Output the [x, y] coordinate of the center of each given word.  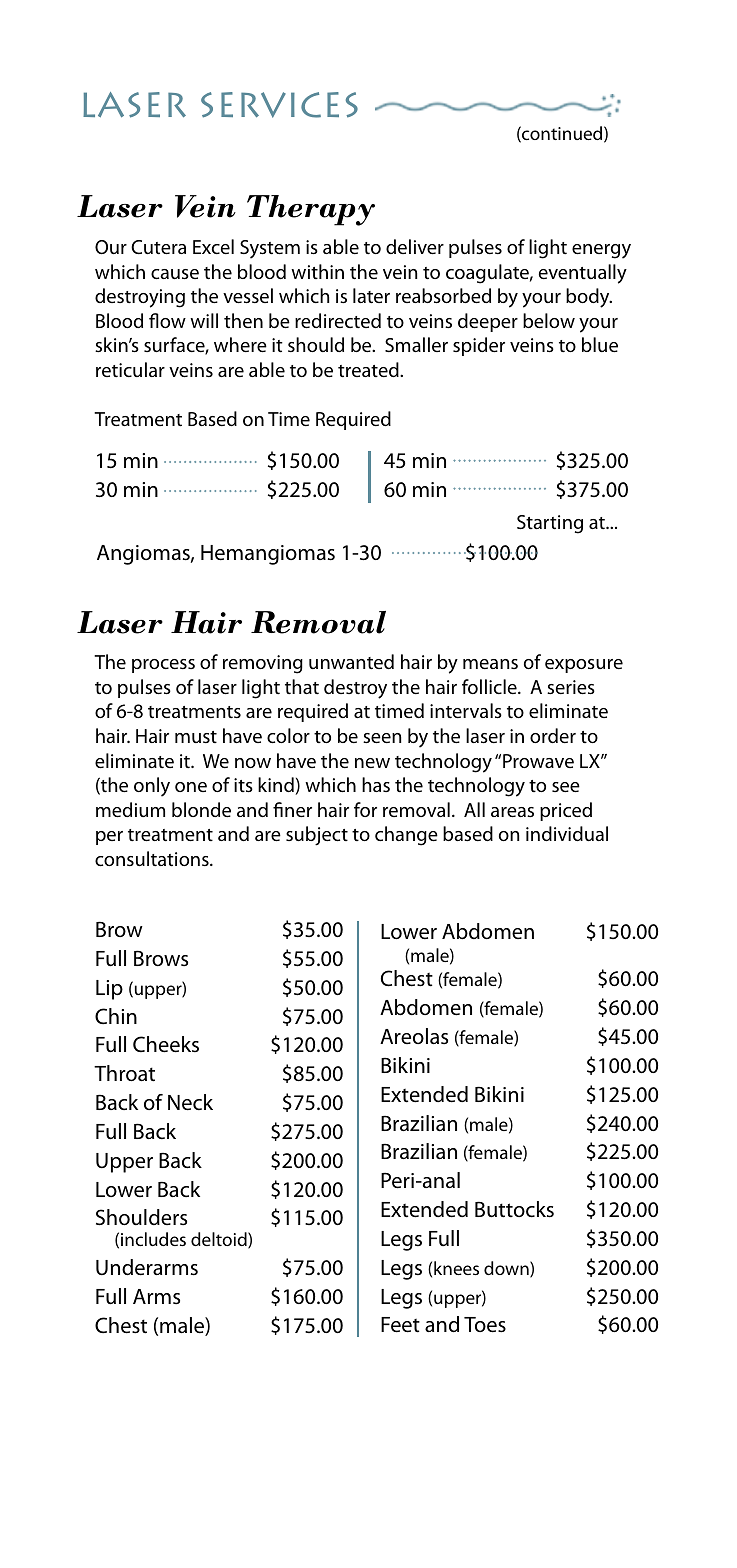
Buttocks [514, 1209]
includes [153, 1239]
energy [601, 251]
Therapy [311, 210]
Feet [400, 1325]
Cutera [158, 247]
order [553, 735]
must [196, 737]
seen [382, 738]
